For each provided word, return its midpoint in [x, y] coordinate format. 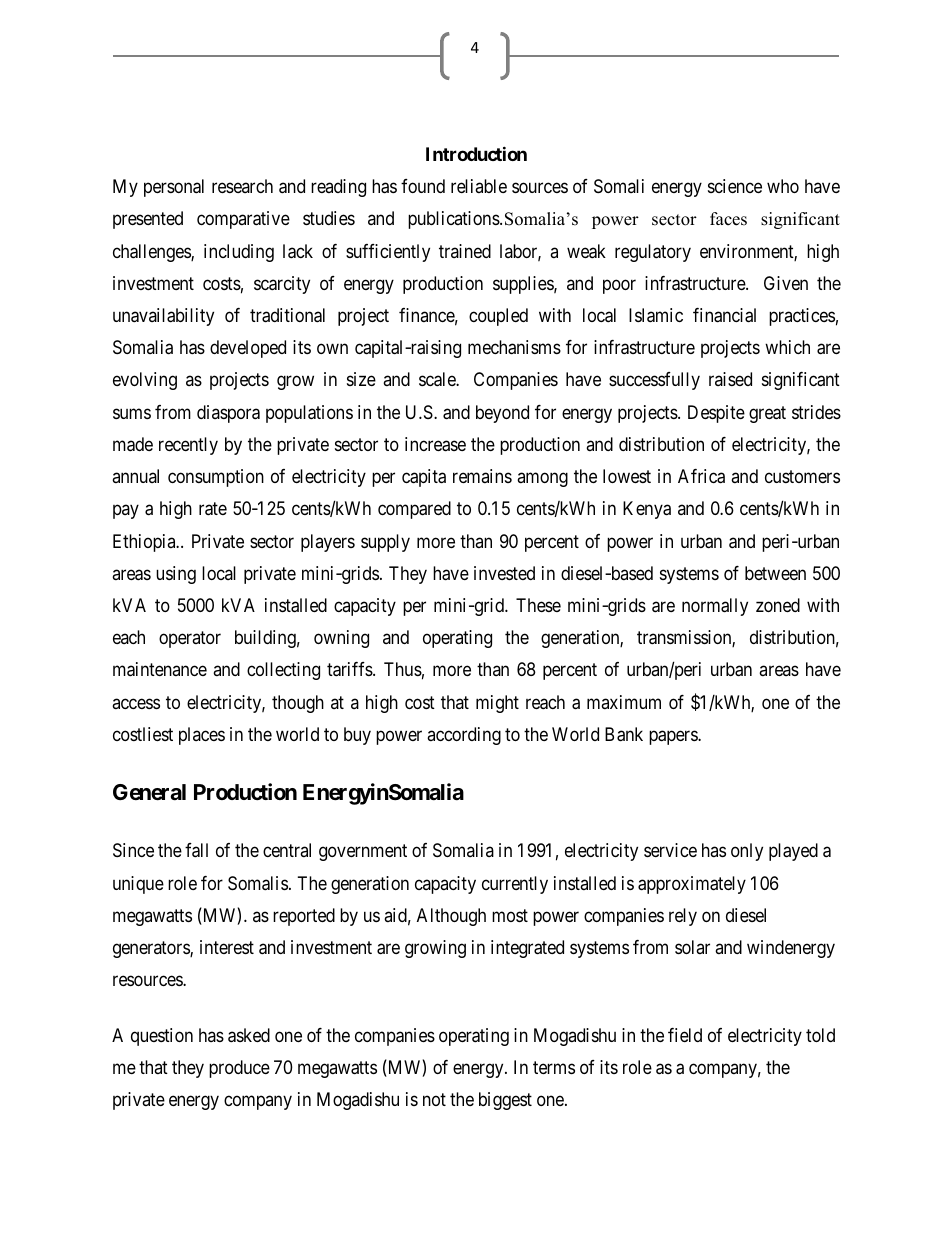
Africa [701, 476]
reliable [479, 186]
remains [482, 476]
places [202, 736]
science [735, 186]
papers [674, 737]
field [685, 1035]
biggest [505, 1101]
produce [239, 1069]
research [242, 186]
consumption [216, 478]
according [464, 736]
